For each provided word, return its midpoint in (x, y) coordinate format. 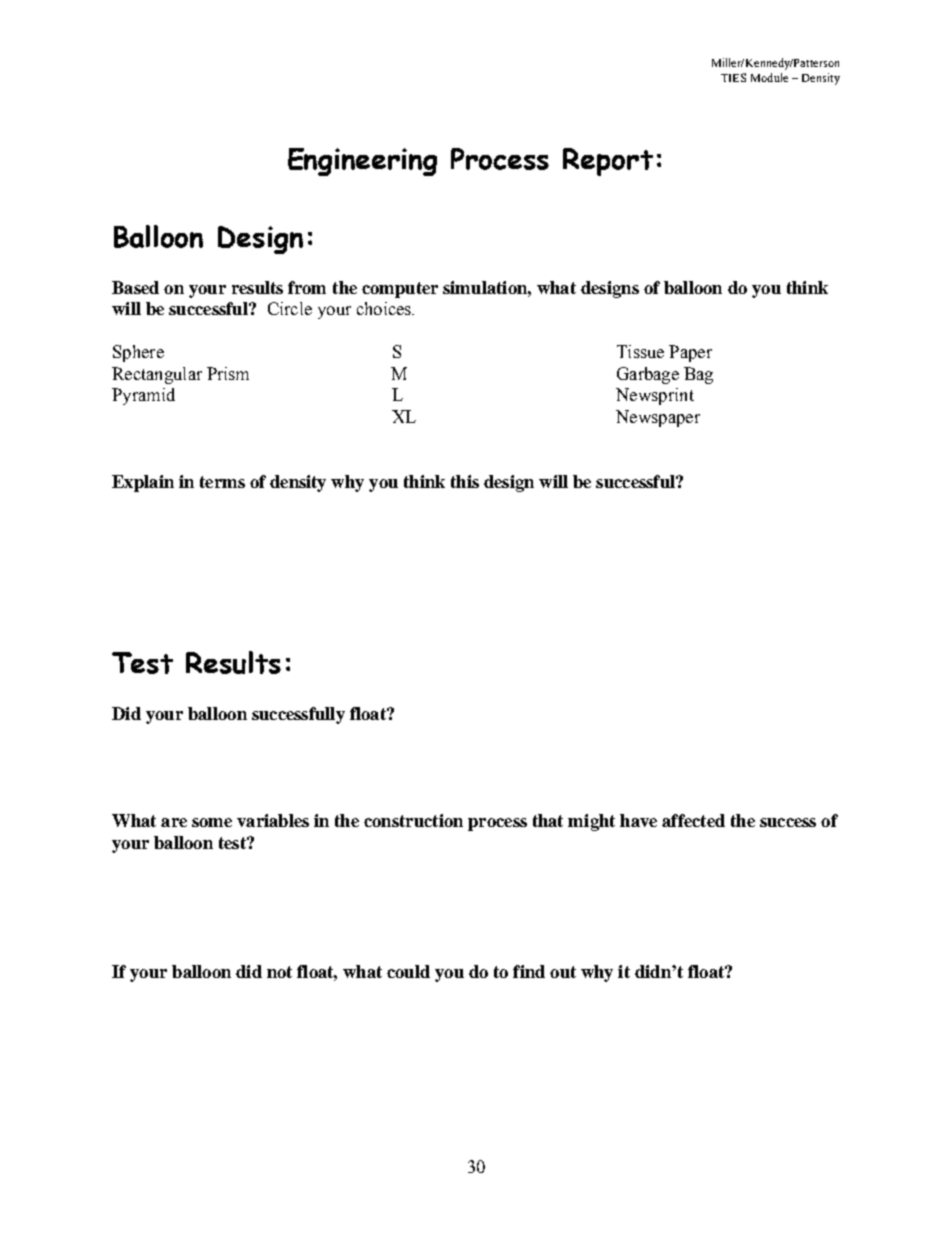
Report (608, 162)
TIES (733, 77)
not (279, 972)
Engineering (362, 162)
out (563, 972)
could (408, 971)
